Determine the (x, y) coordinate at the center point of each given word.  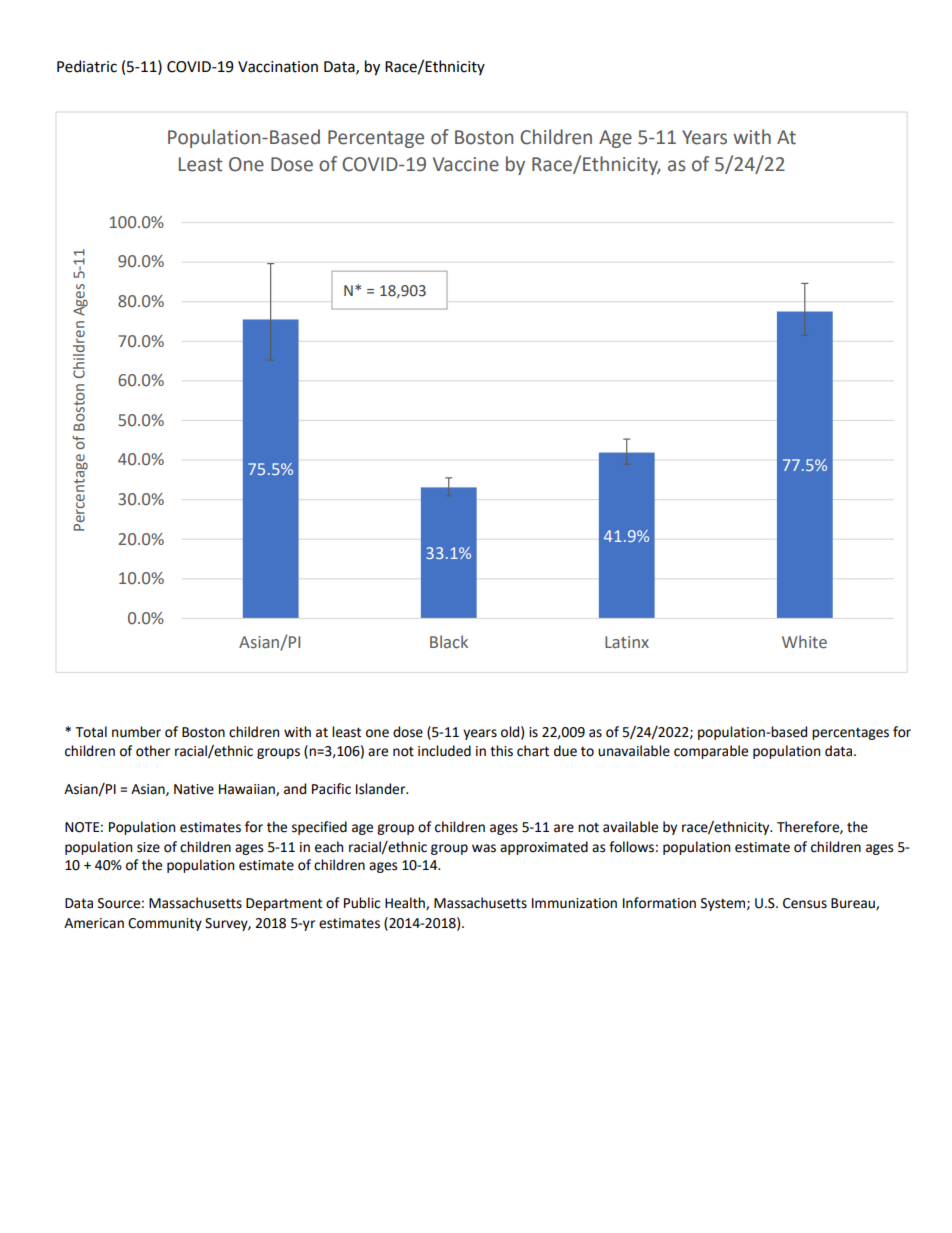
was (484, 848)
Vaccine (466, 164)
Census (805, 903)
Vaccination (278, 67)
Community (165, 924)
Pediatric (87, 66)
